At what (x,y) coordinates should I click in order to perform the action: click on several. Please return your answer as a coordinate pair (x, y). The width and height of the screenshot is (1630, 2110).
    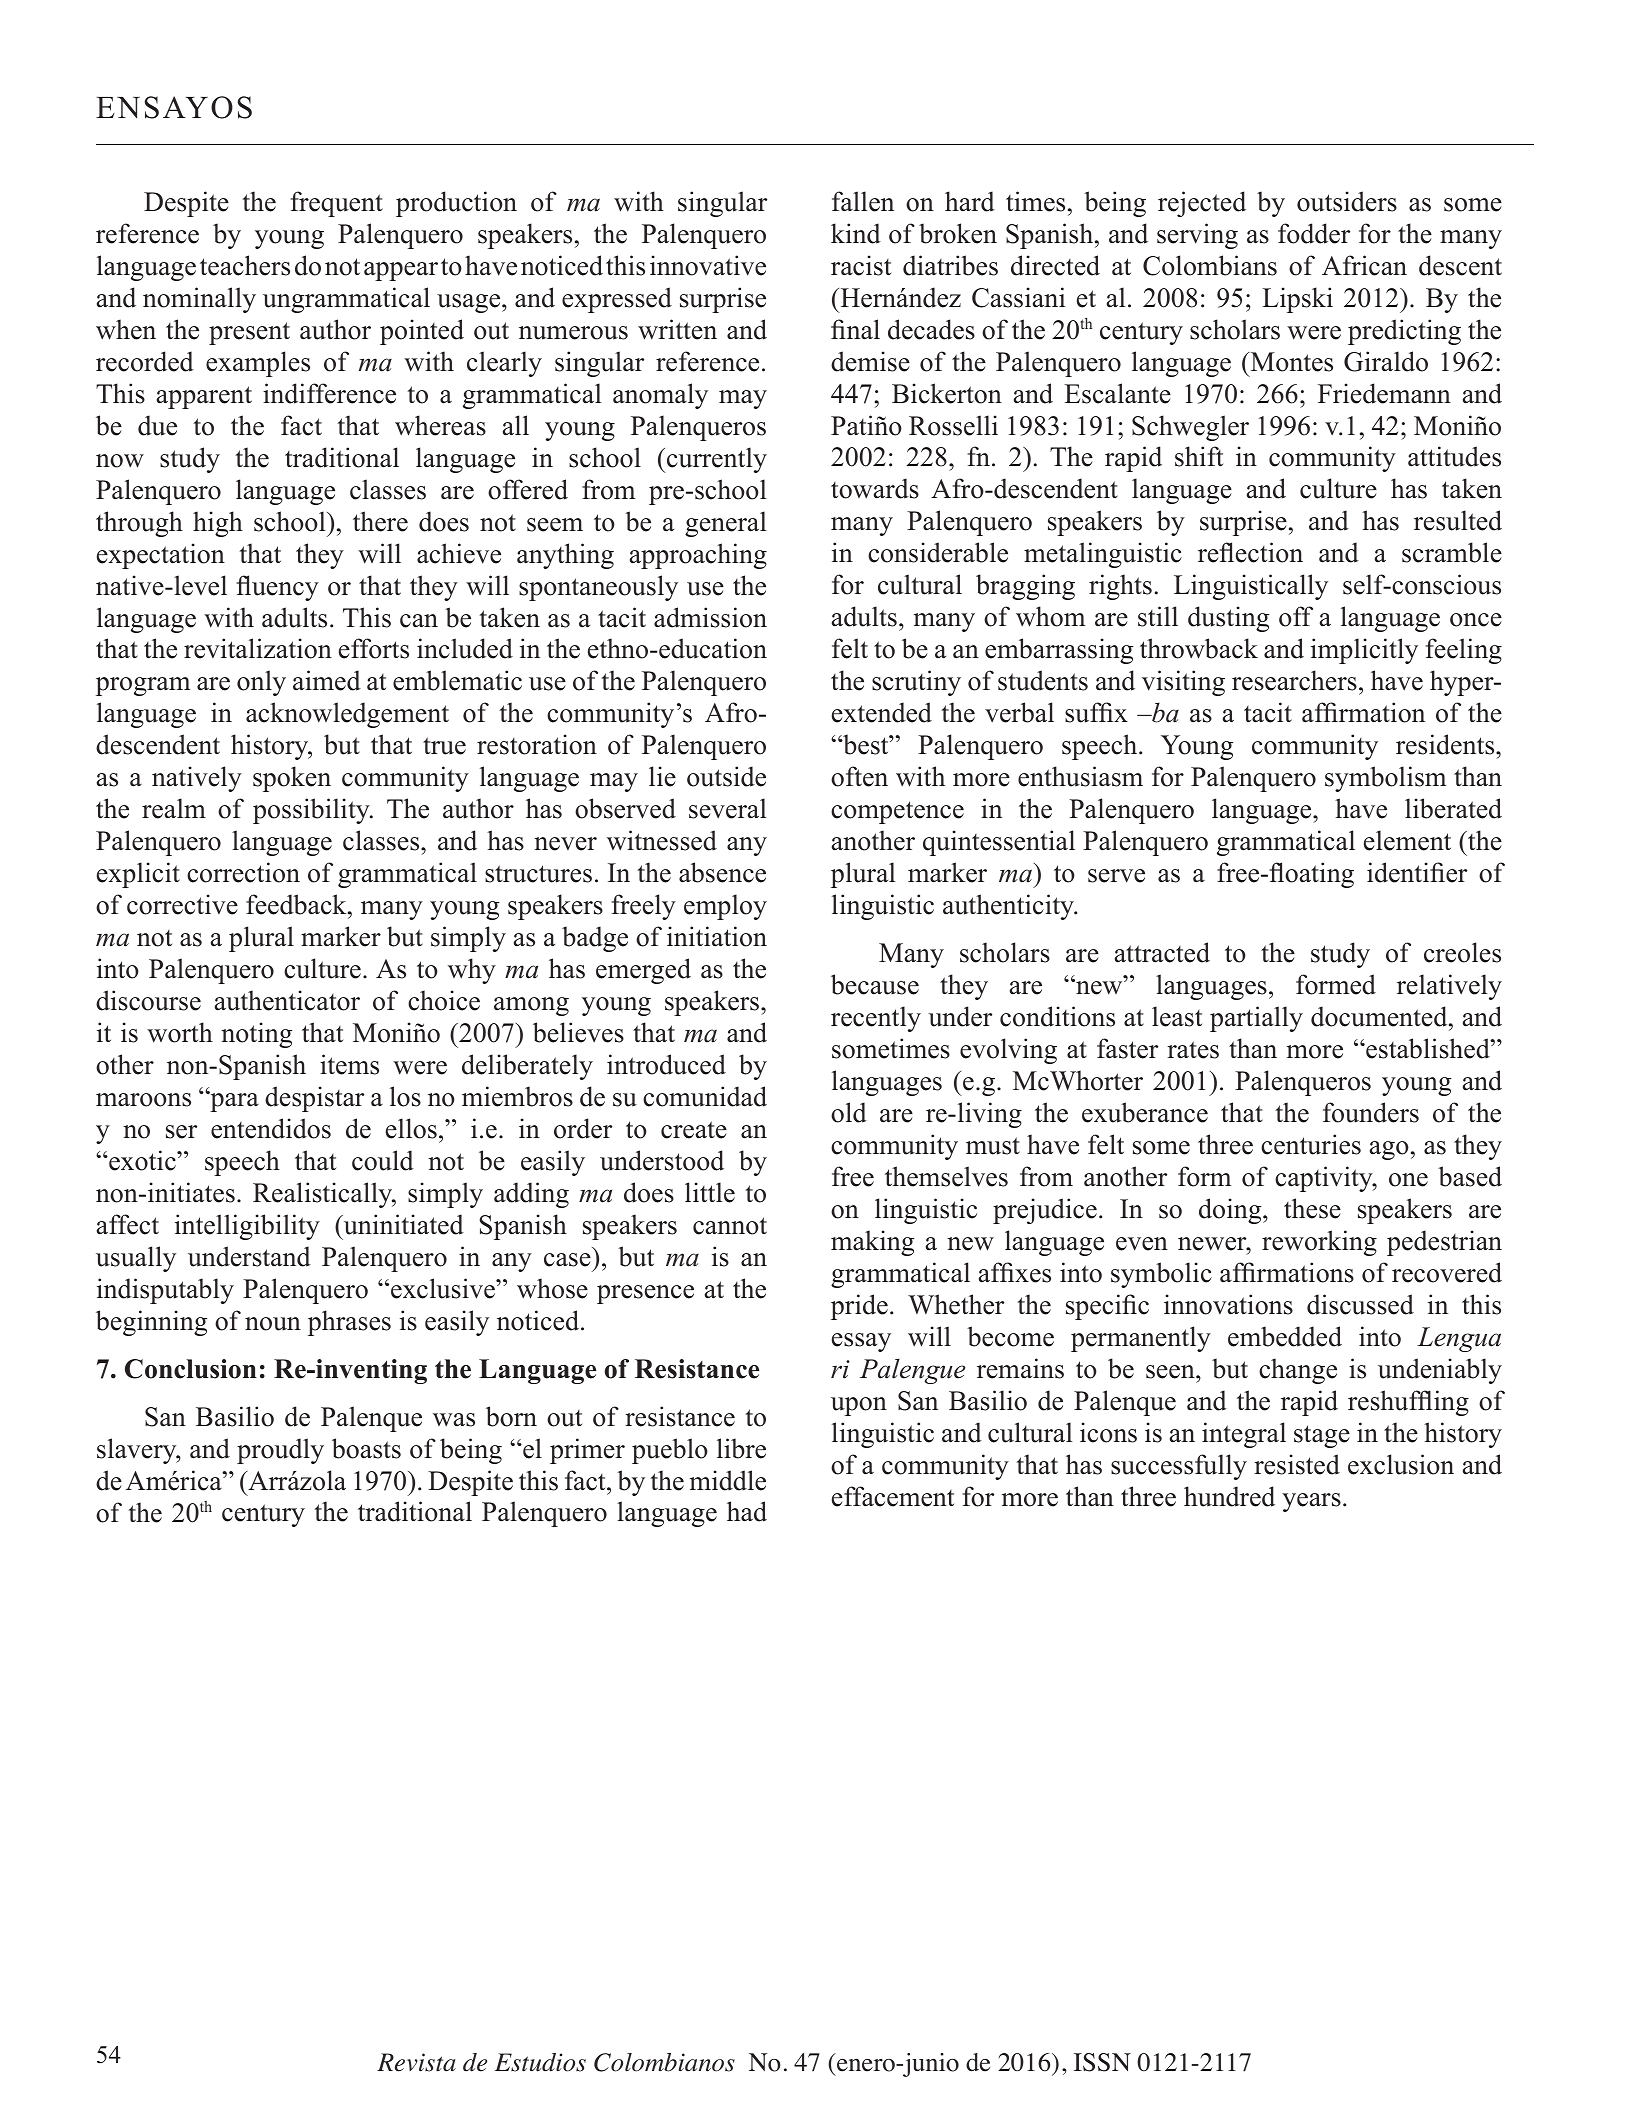
    Looking at the image, I should click on (728, 808).
